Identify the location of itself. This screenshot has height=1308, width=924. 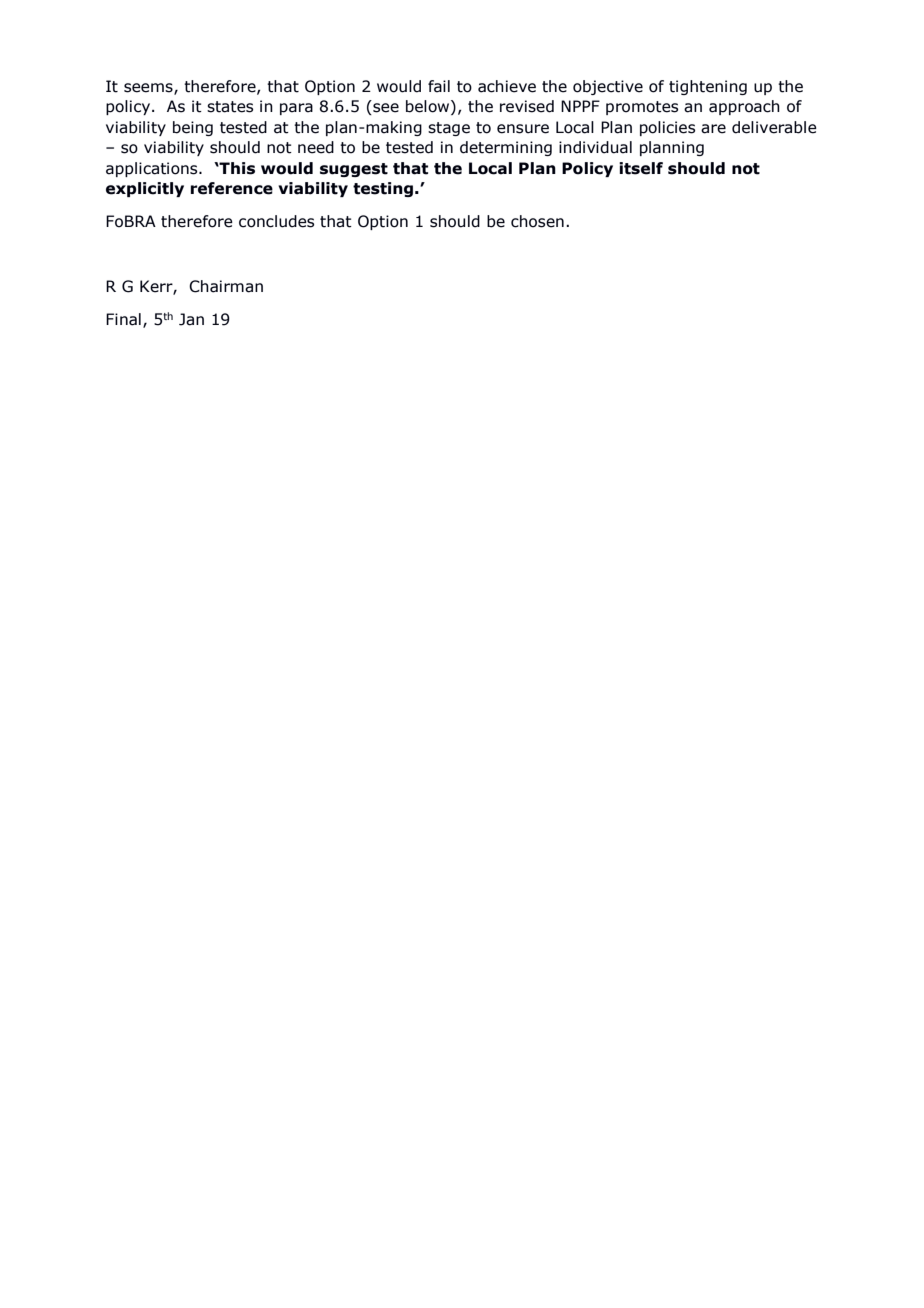
(641, 168).
